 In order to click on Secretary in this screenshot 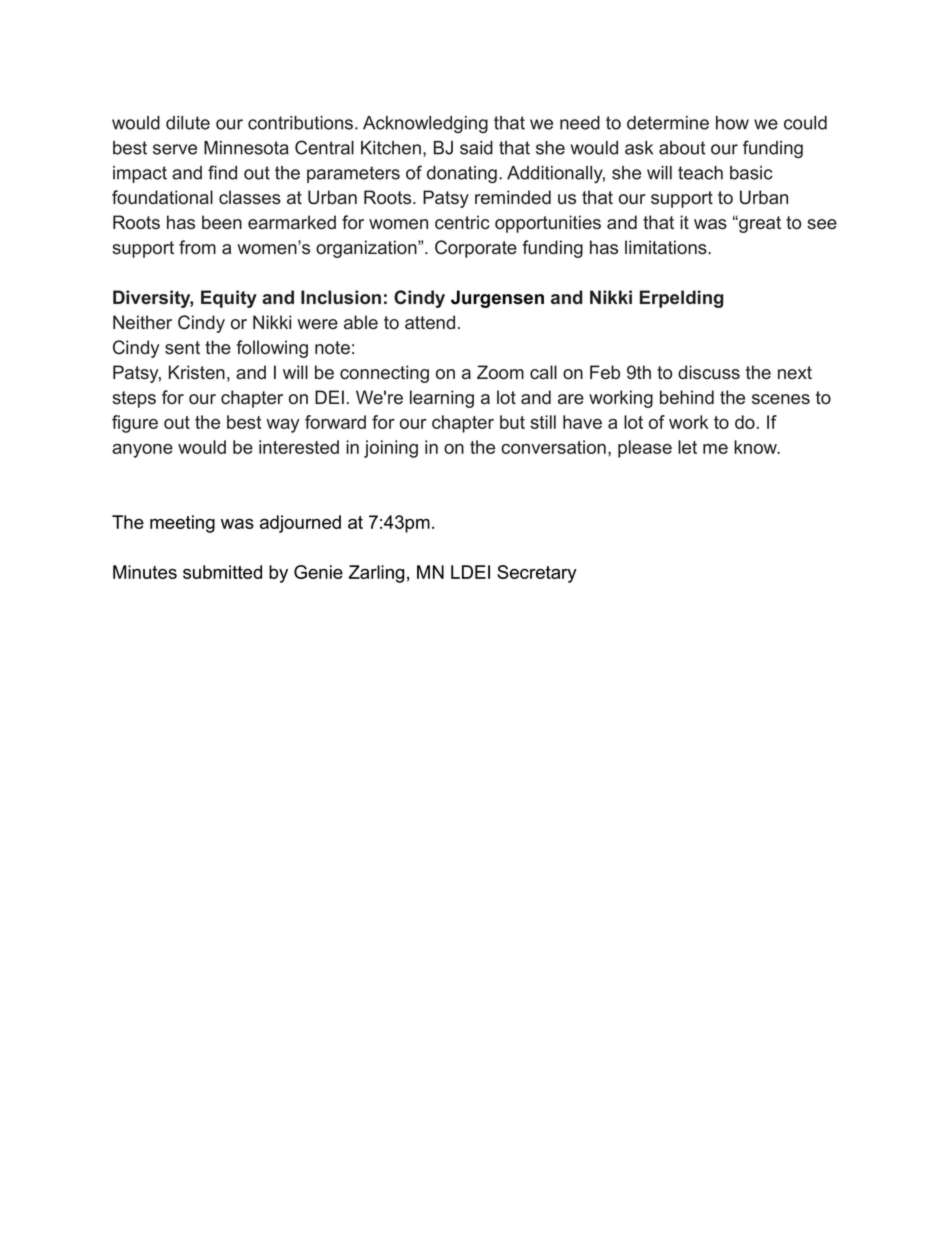, I will do `click(537, 574)`.
